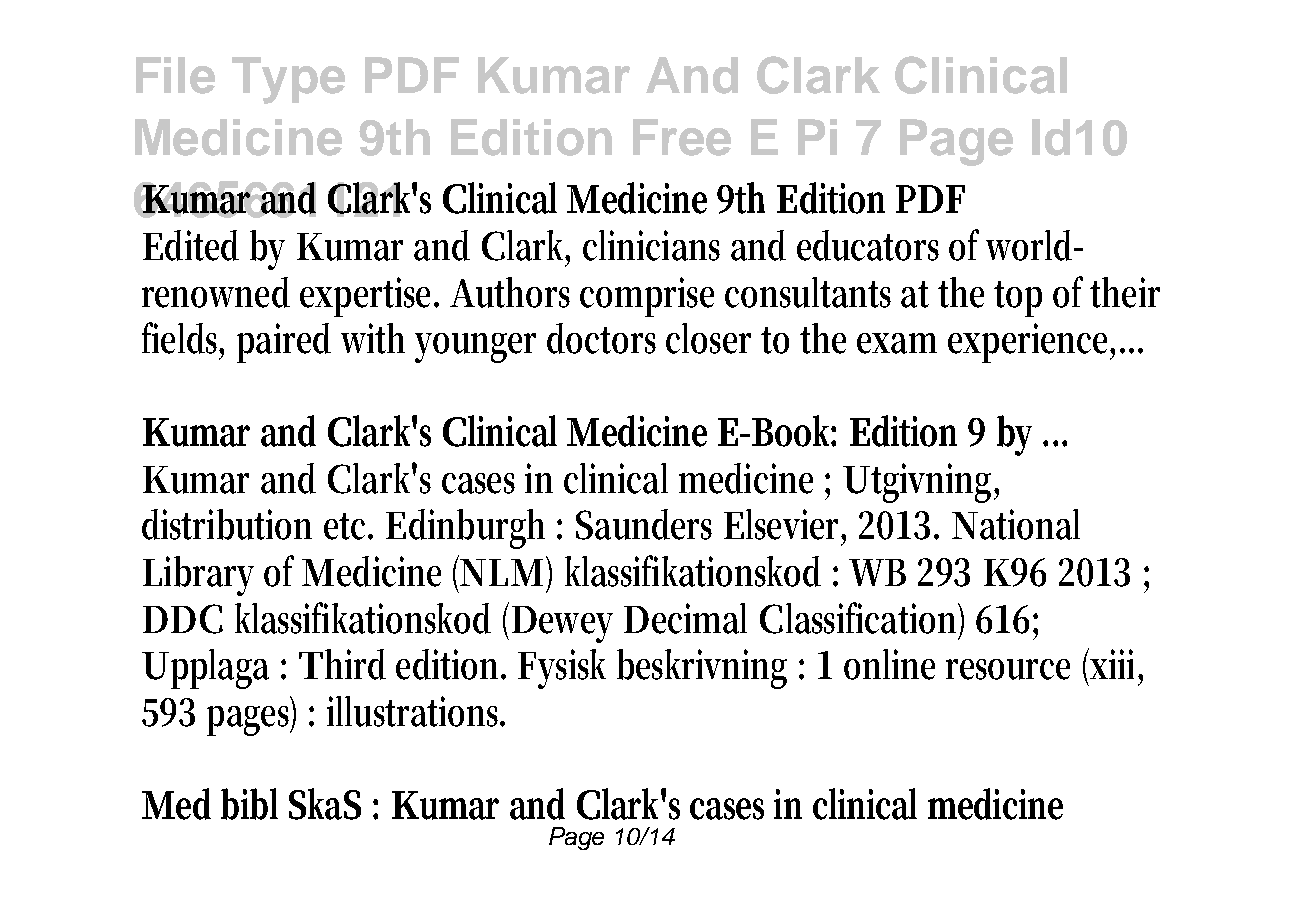 The width and height of the screenshot is (1303, 924). I want to click on distribution, so click(227, 524).
